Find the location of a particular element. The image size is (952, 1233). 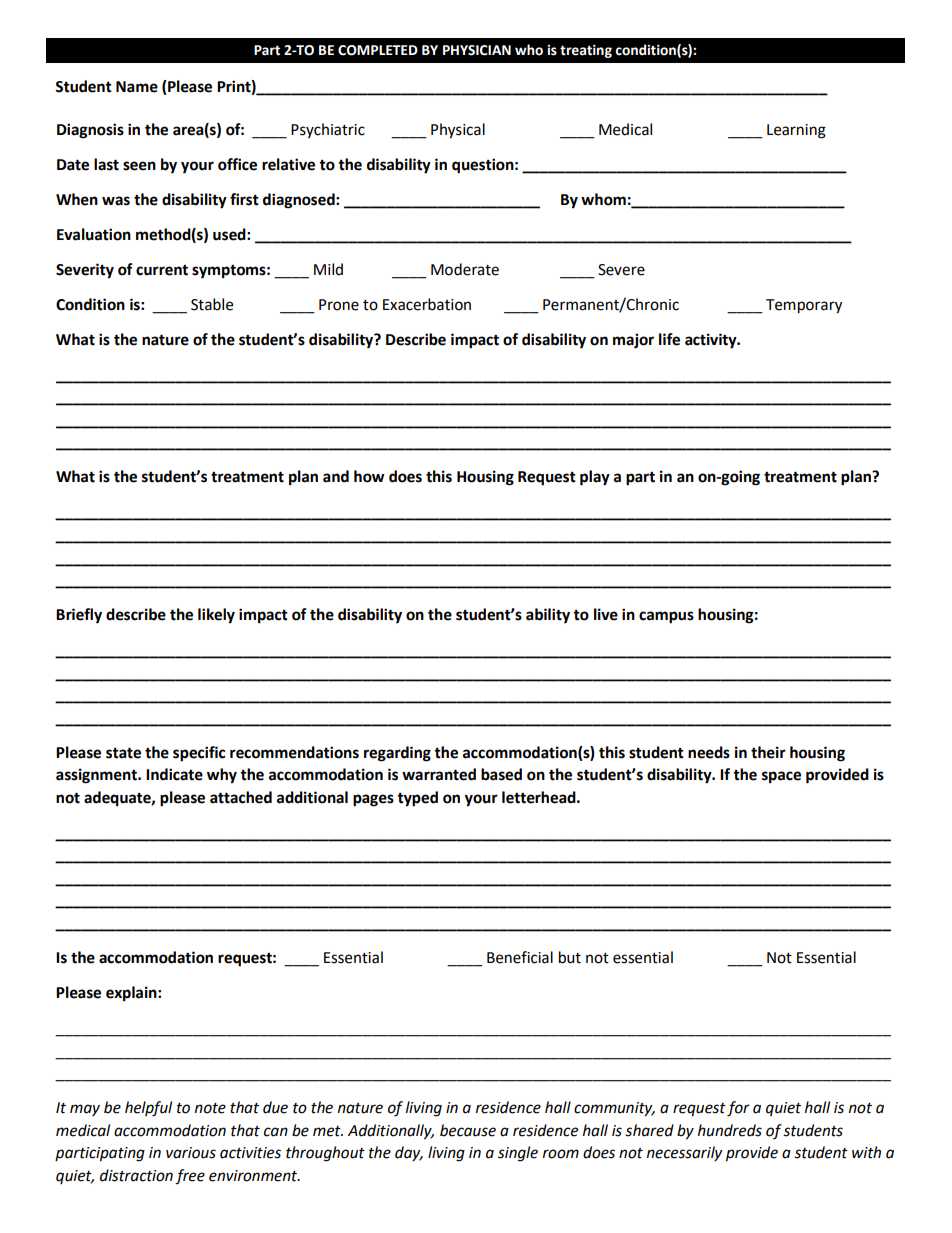

Learning is located at coordinates (796, 131).
